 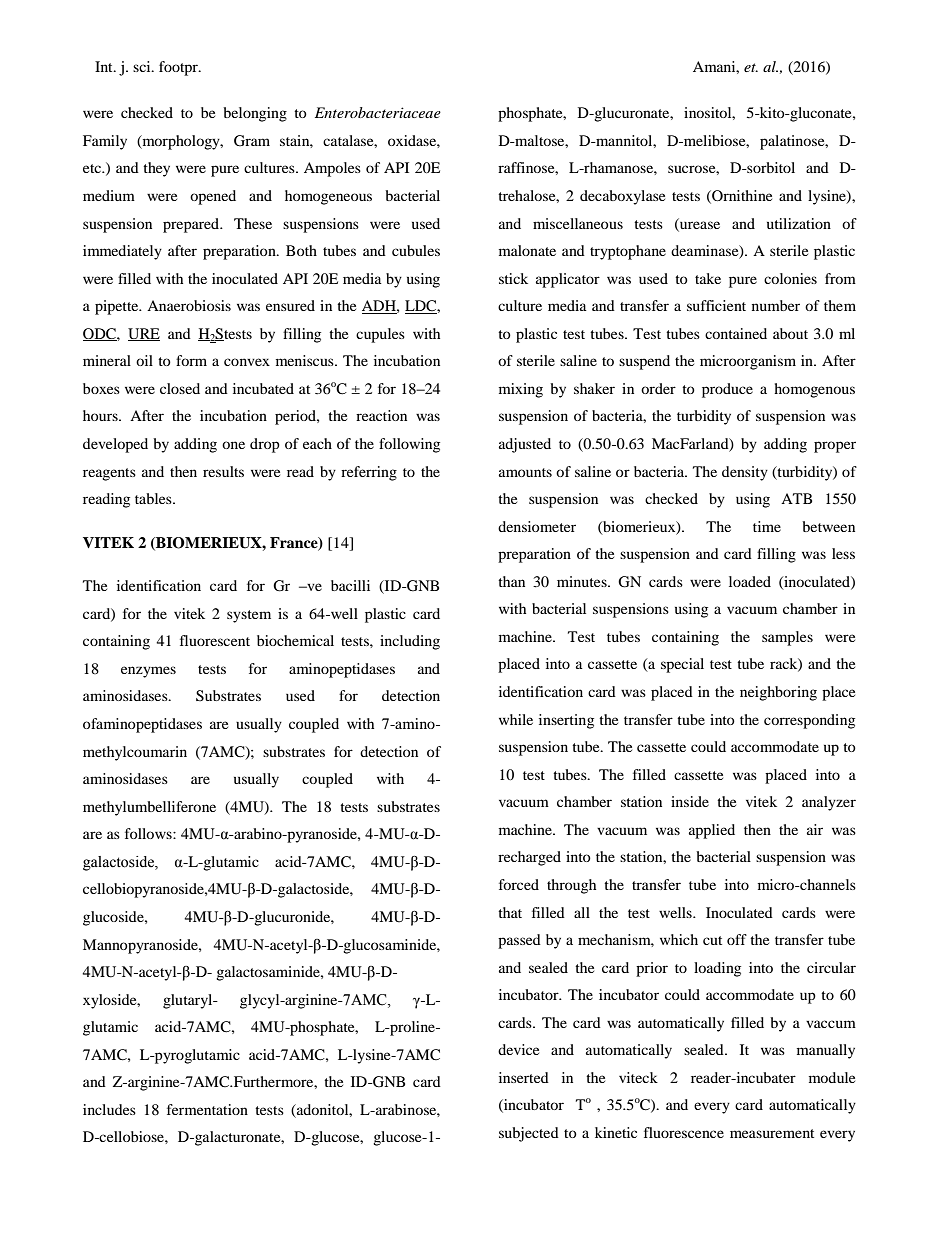 What do you see at coordinates (772, 1133) in the screenshot?
I see `measurement` at bounding box center [772, 1133].
